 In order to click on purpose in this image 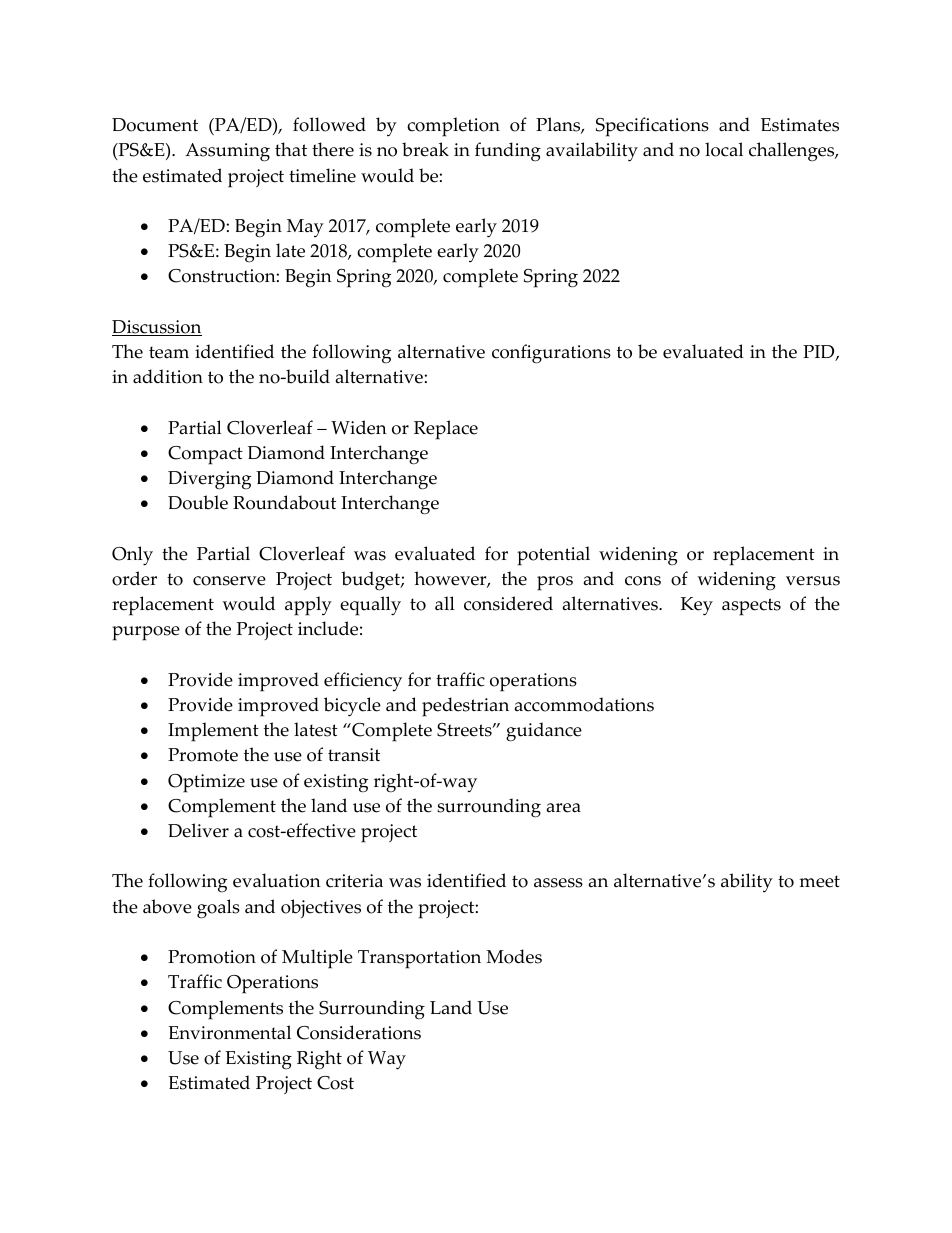, I will do `click(146, 633)`.
